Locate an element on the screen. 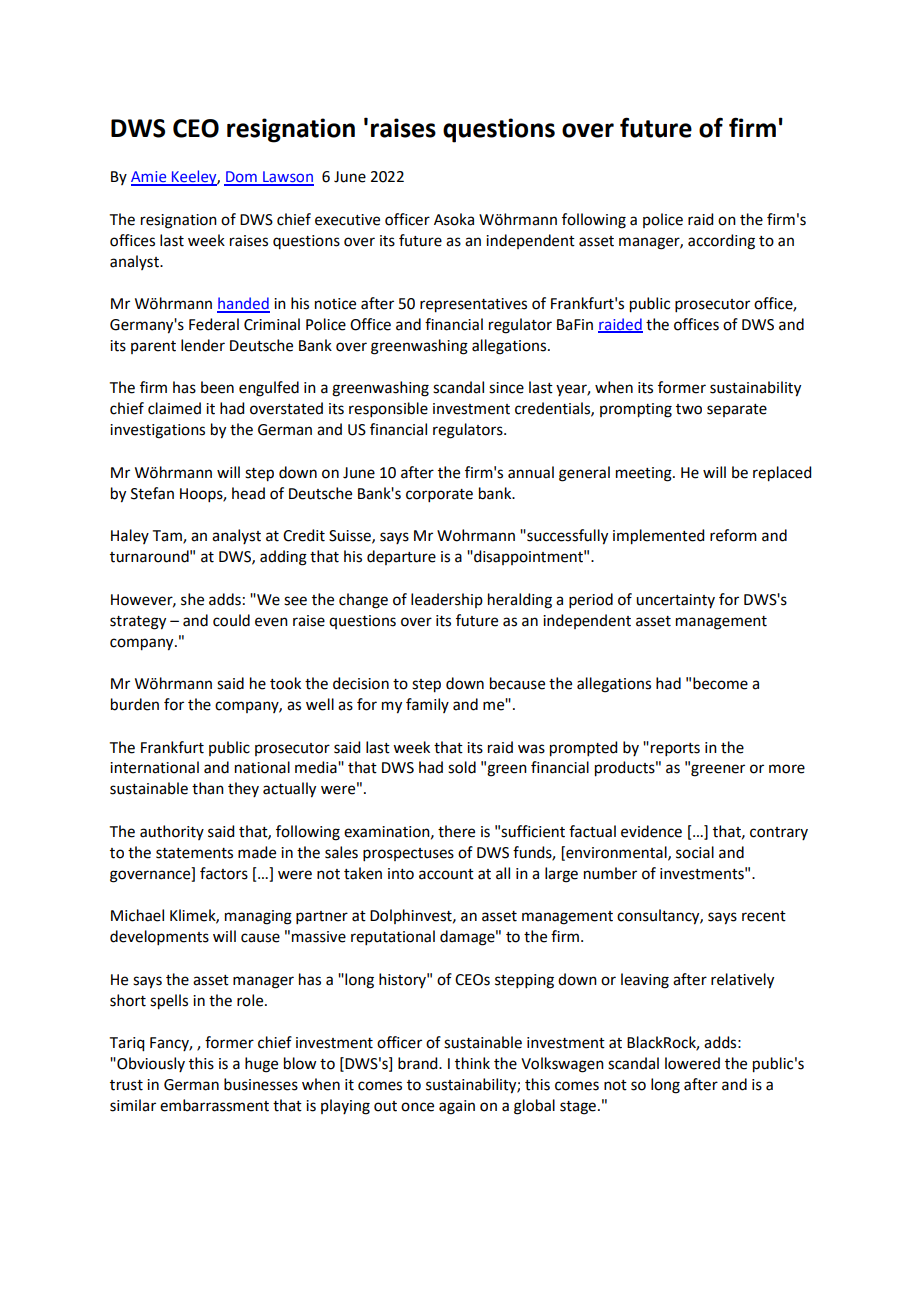  Dom is located at coordinates (241, 178).
